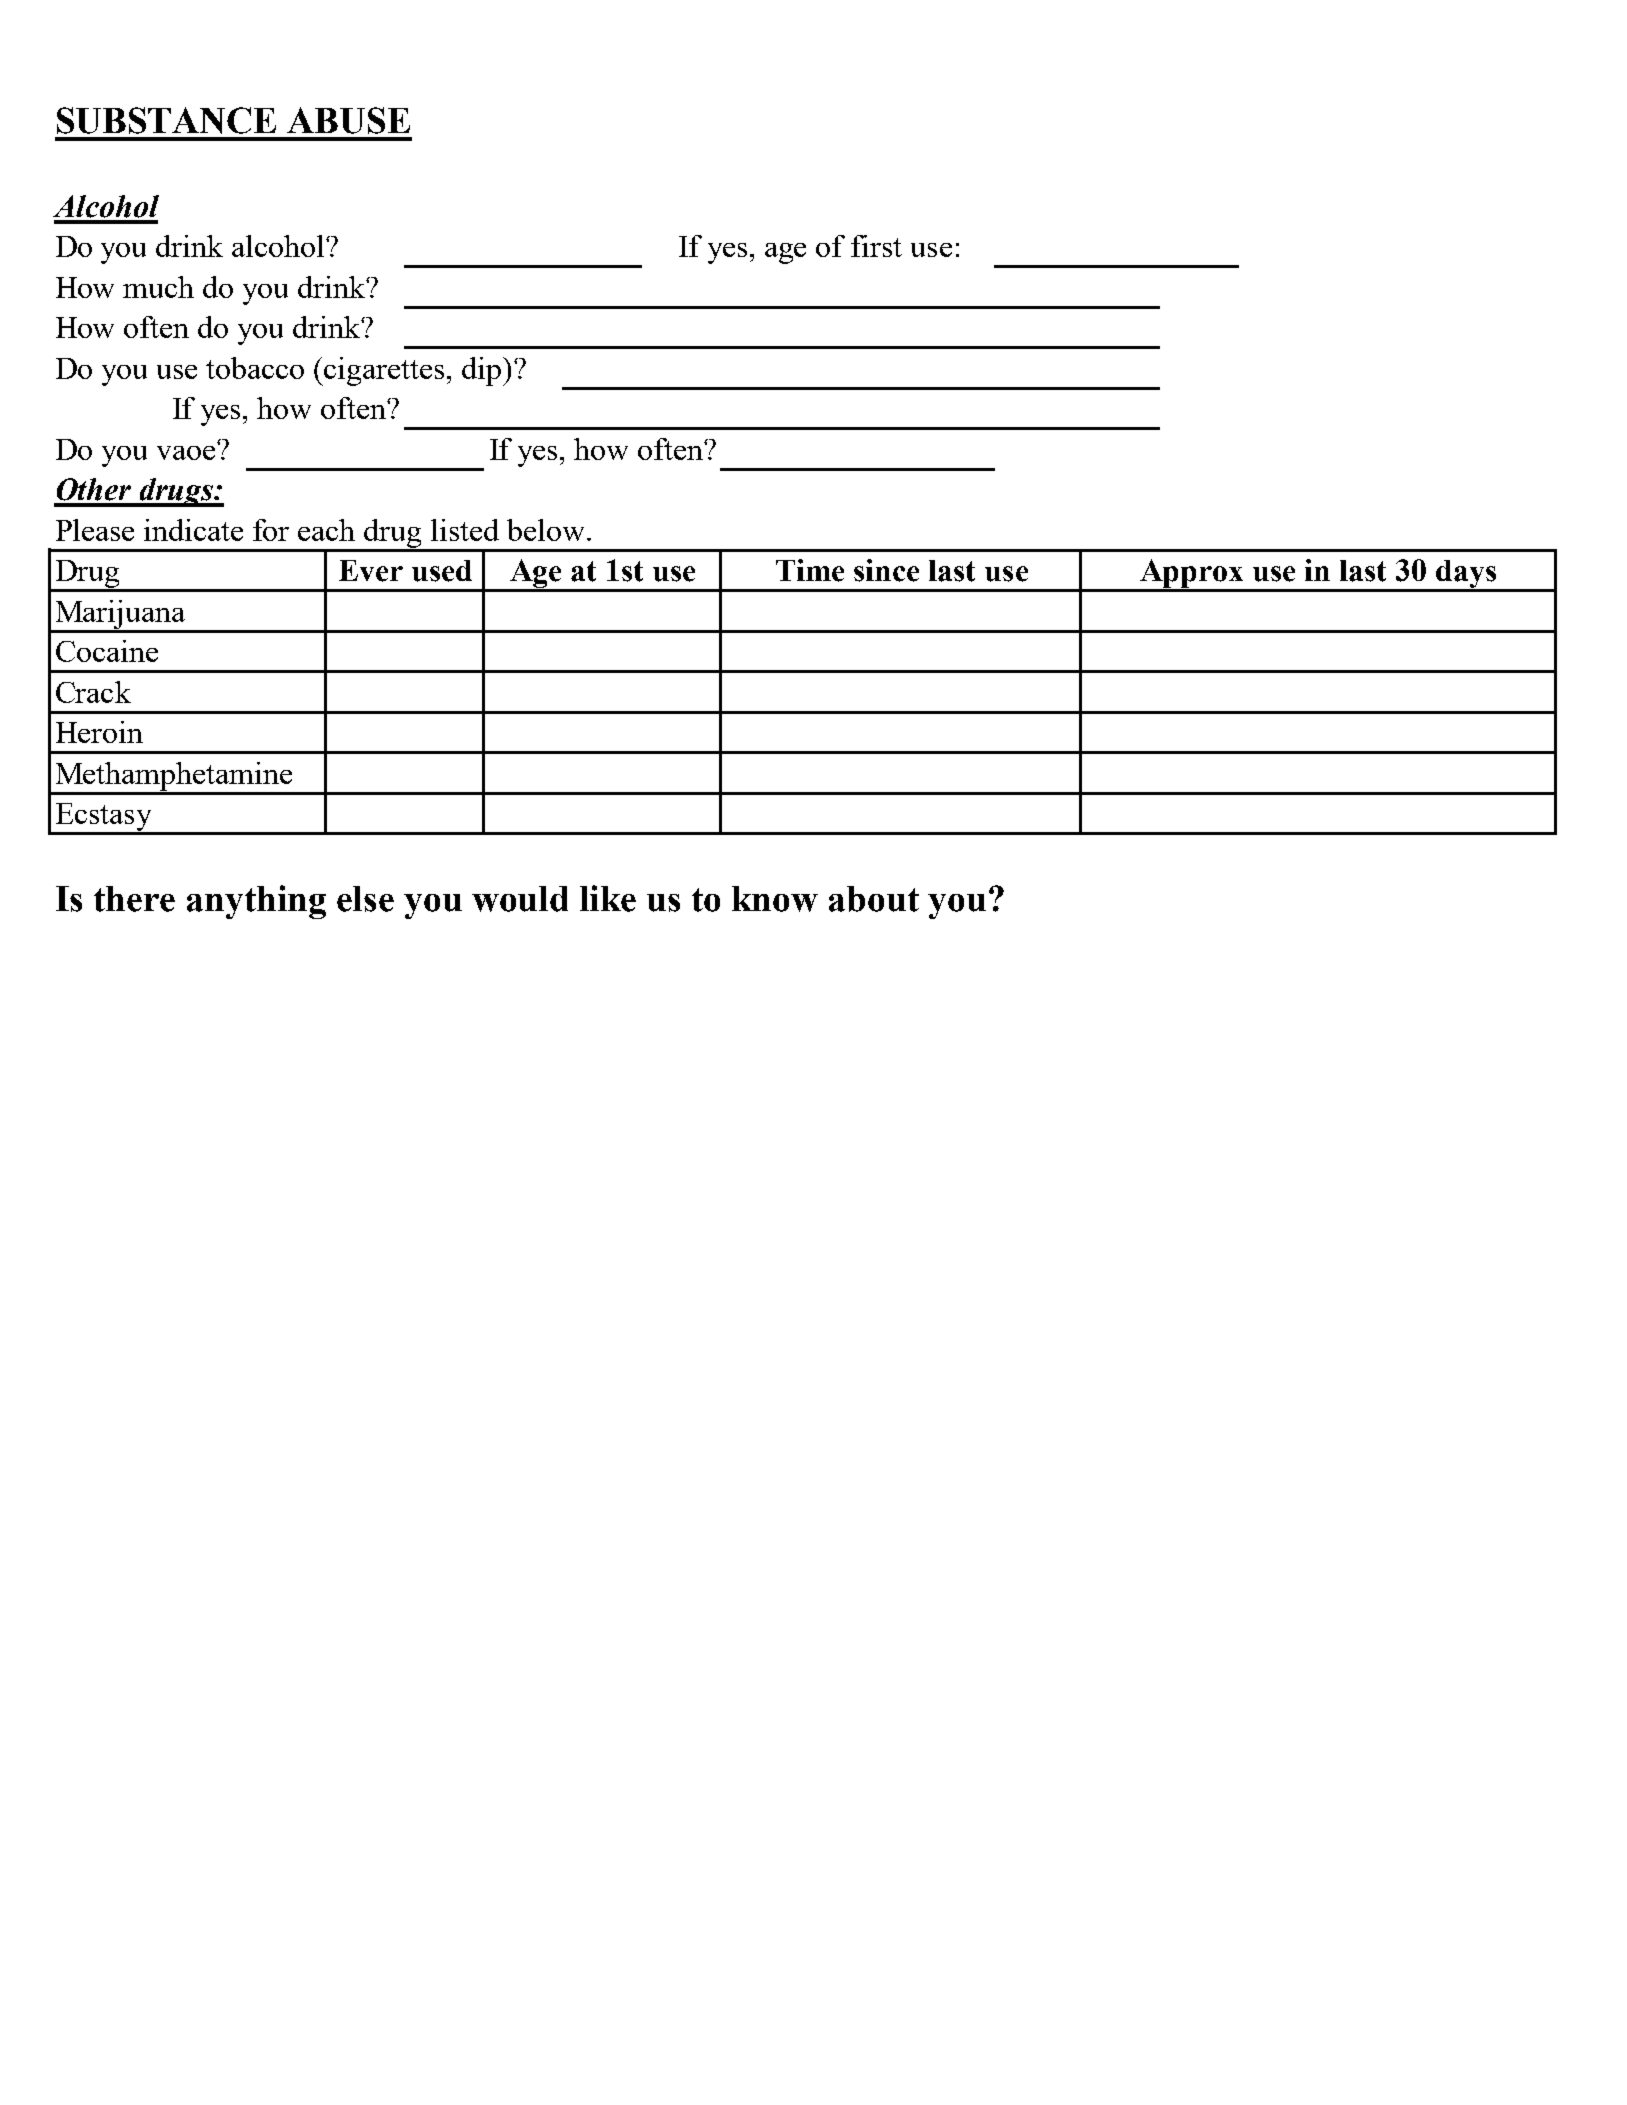 The image size is (1627, 2105). What do you see at coordinates (193, 530) in the screenshot?
I see `indicate` at bounding box center [193, 530].
